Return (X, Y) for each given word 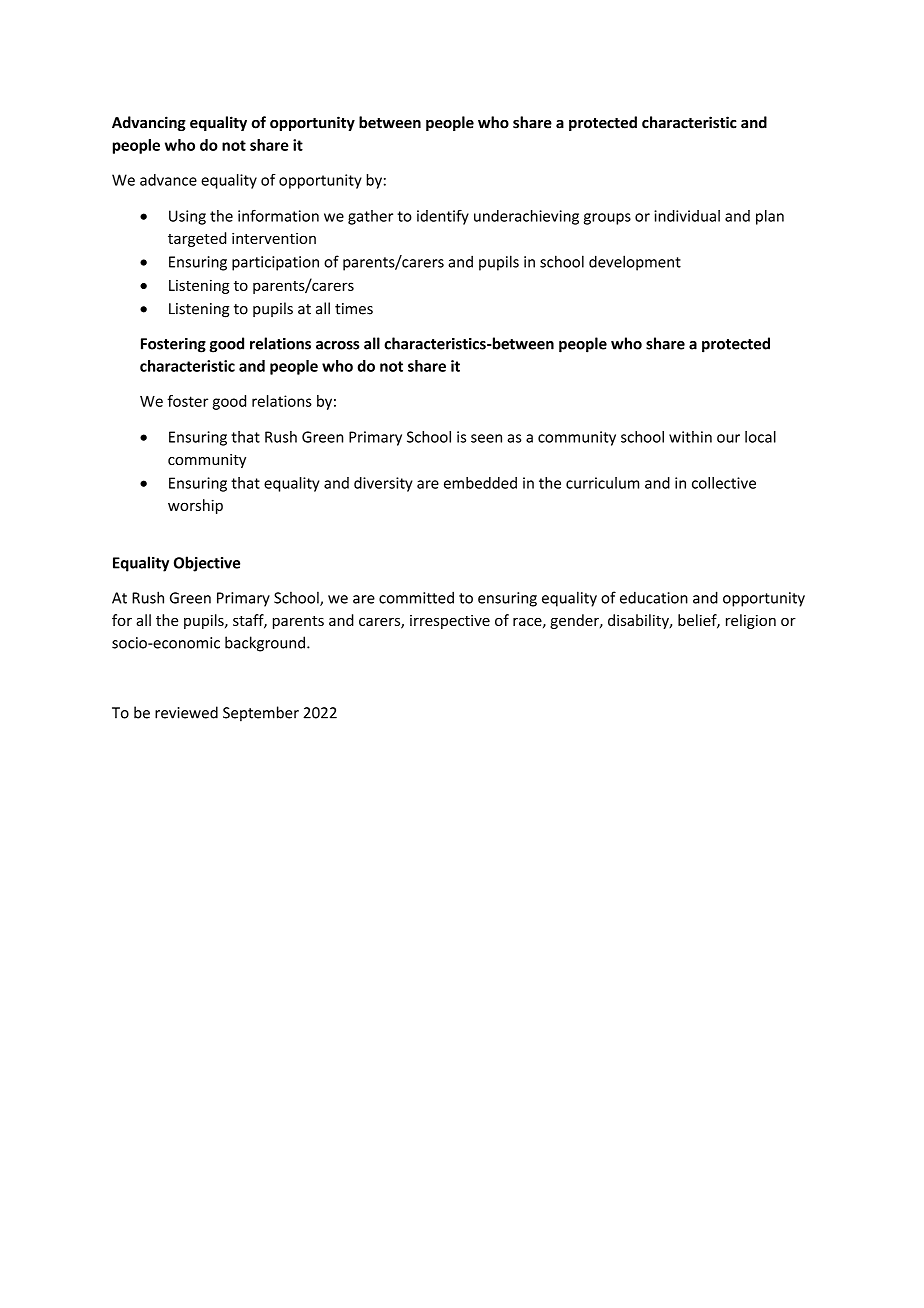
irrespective (450, 622)
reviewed (186, 712)
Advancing (149, 123)
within (690, 437)
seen (486, 438)
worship (195, 506)
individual (687, 216)
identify (443, 217)
